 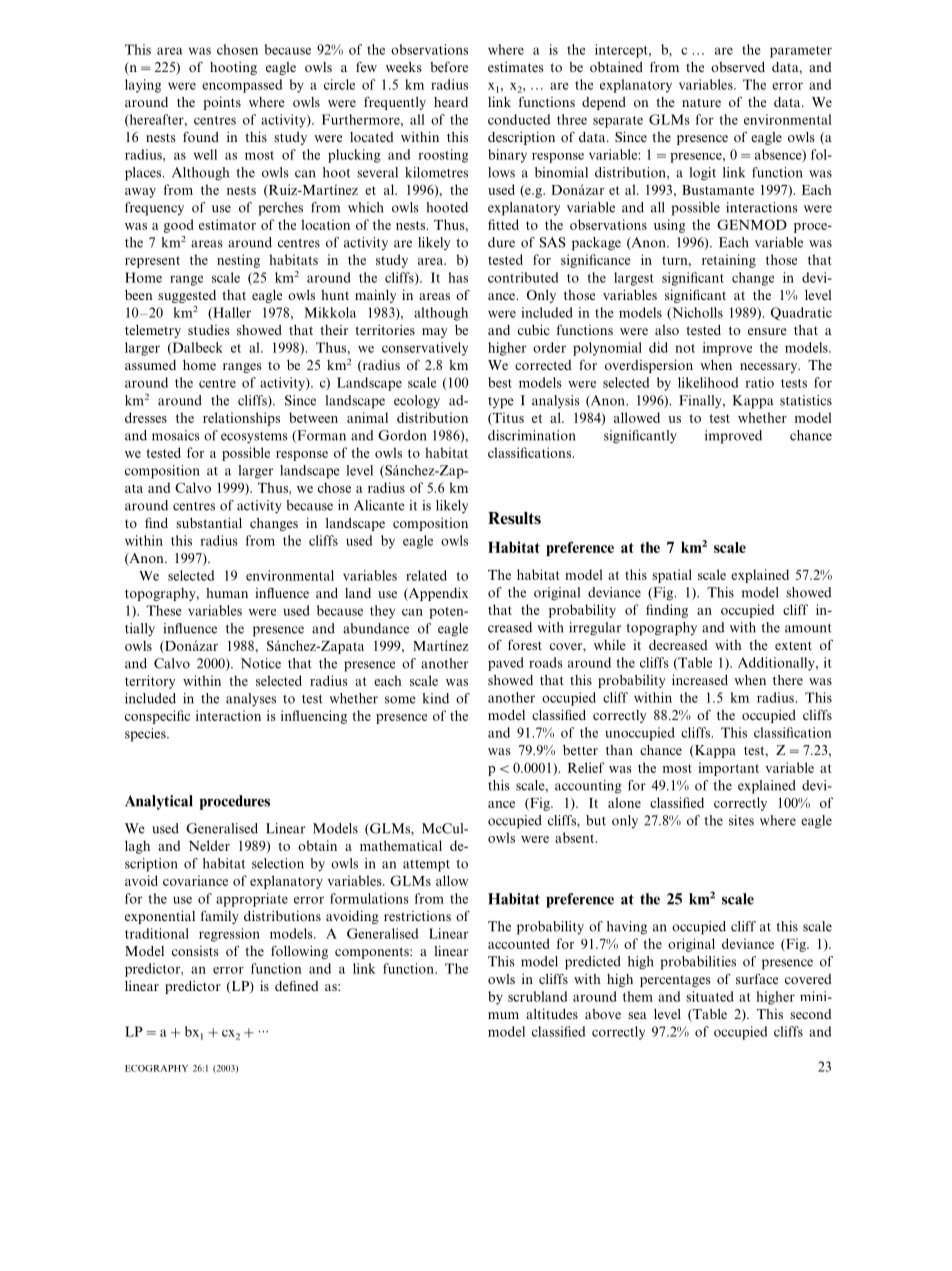 What do you see at coordinates (514, 518) in the screenshot?
I see `Results` at bounding box center [514, 518].
